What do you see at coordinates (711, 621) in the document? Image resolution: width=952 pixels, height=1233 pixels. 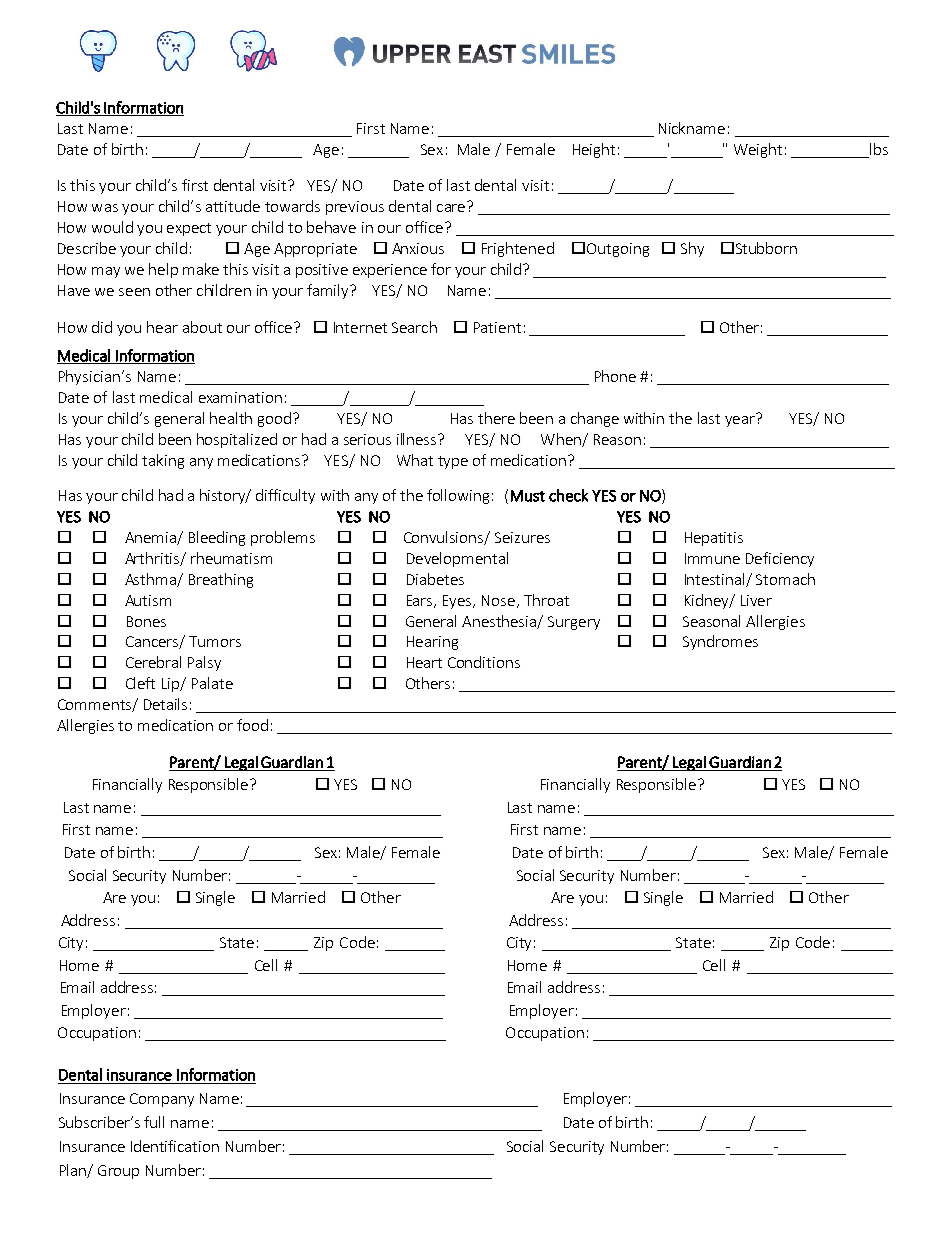 I see `Seasonal` at bounding box center [711, 621].
